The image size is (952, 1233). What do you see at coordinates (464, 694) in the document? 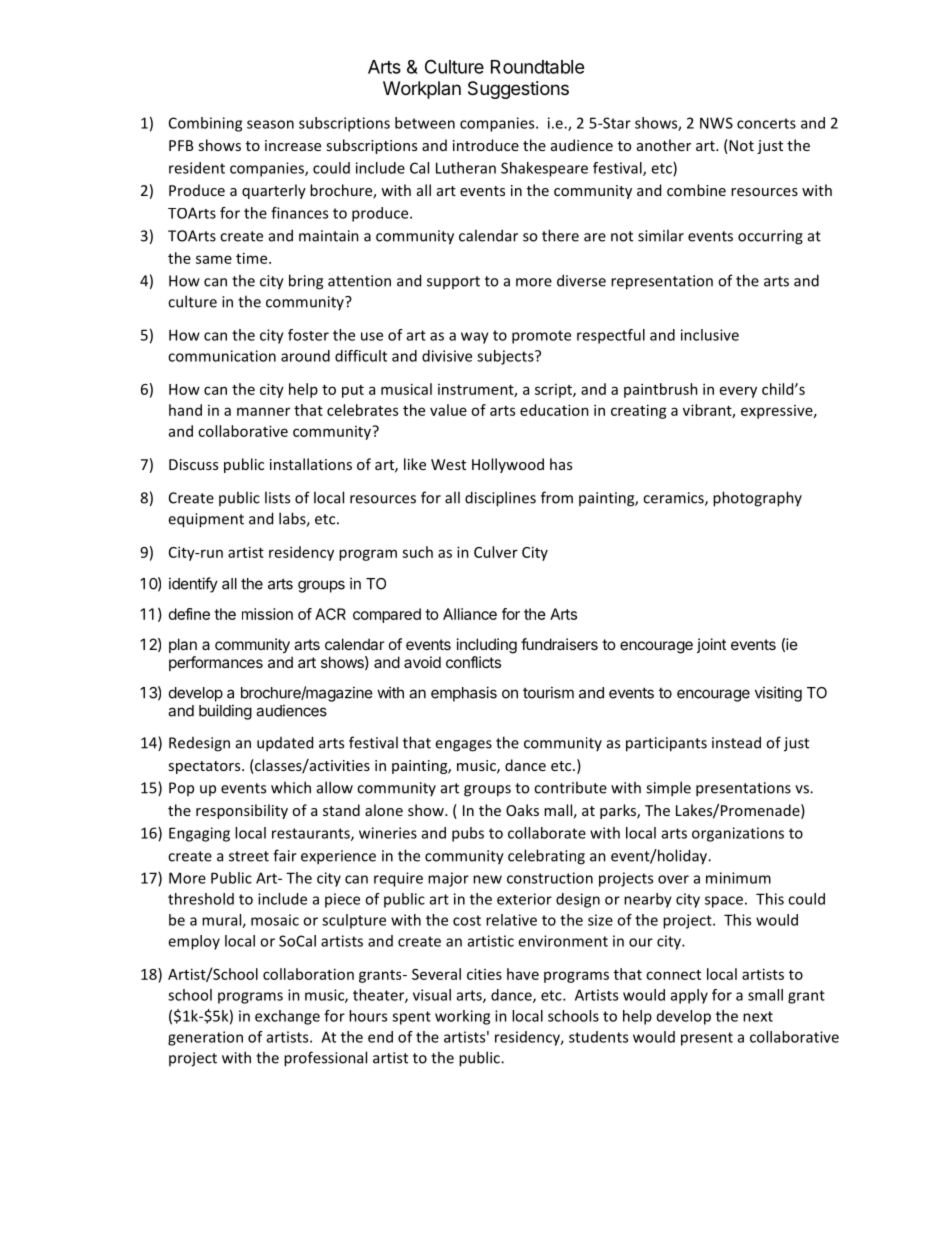
I see `emphasis` at bounding box center [464, 694].
